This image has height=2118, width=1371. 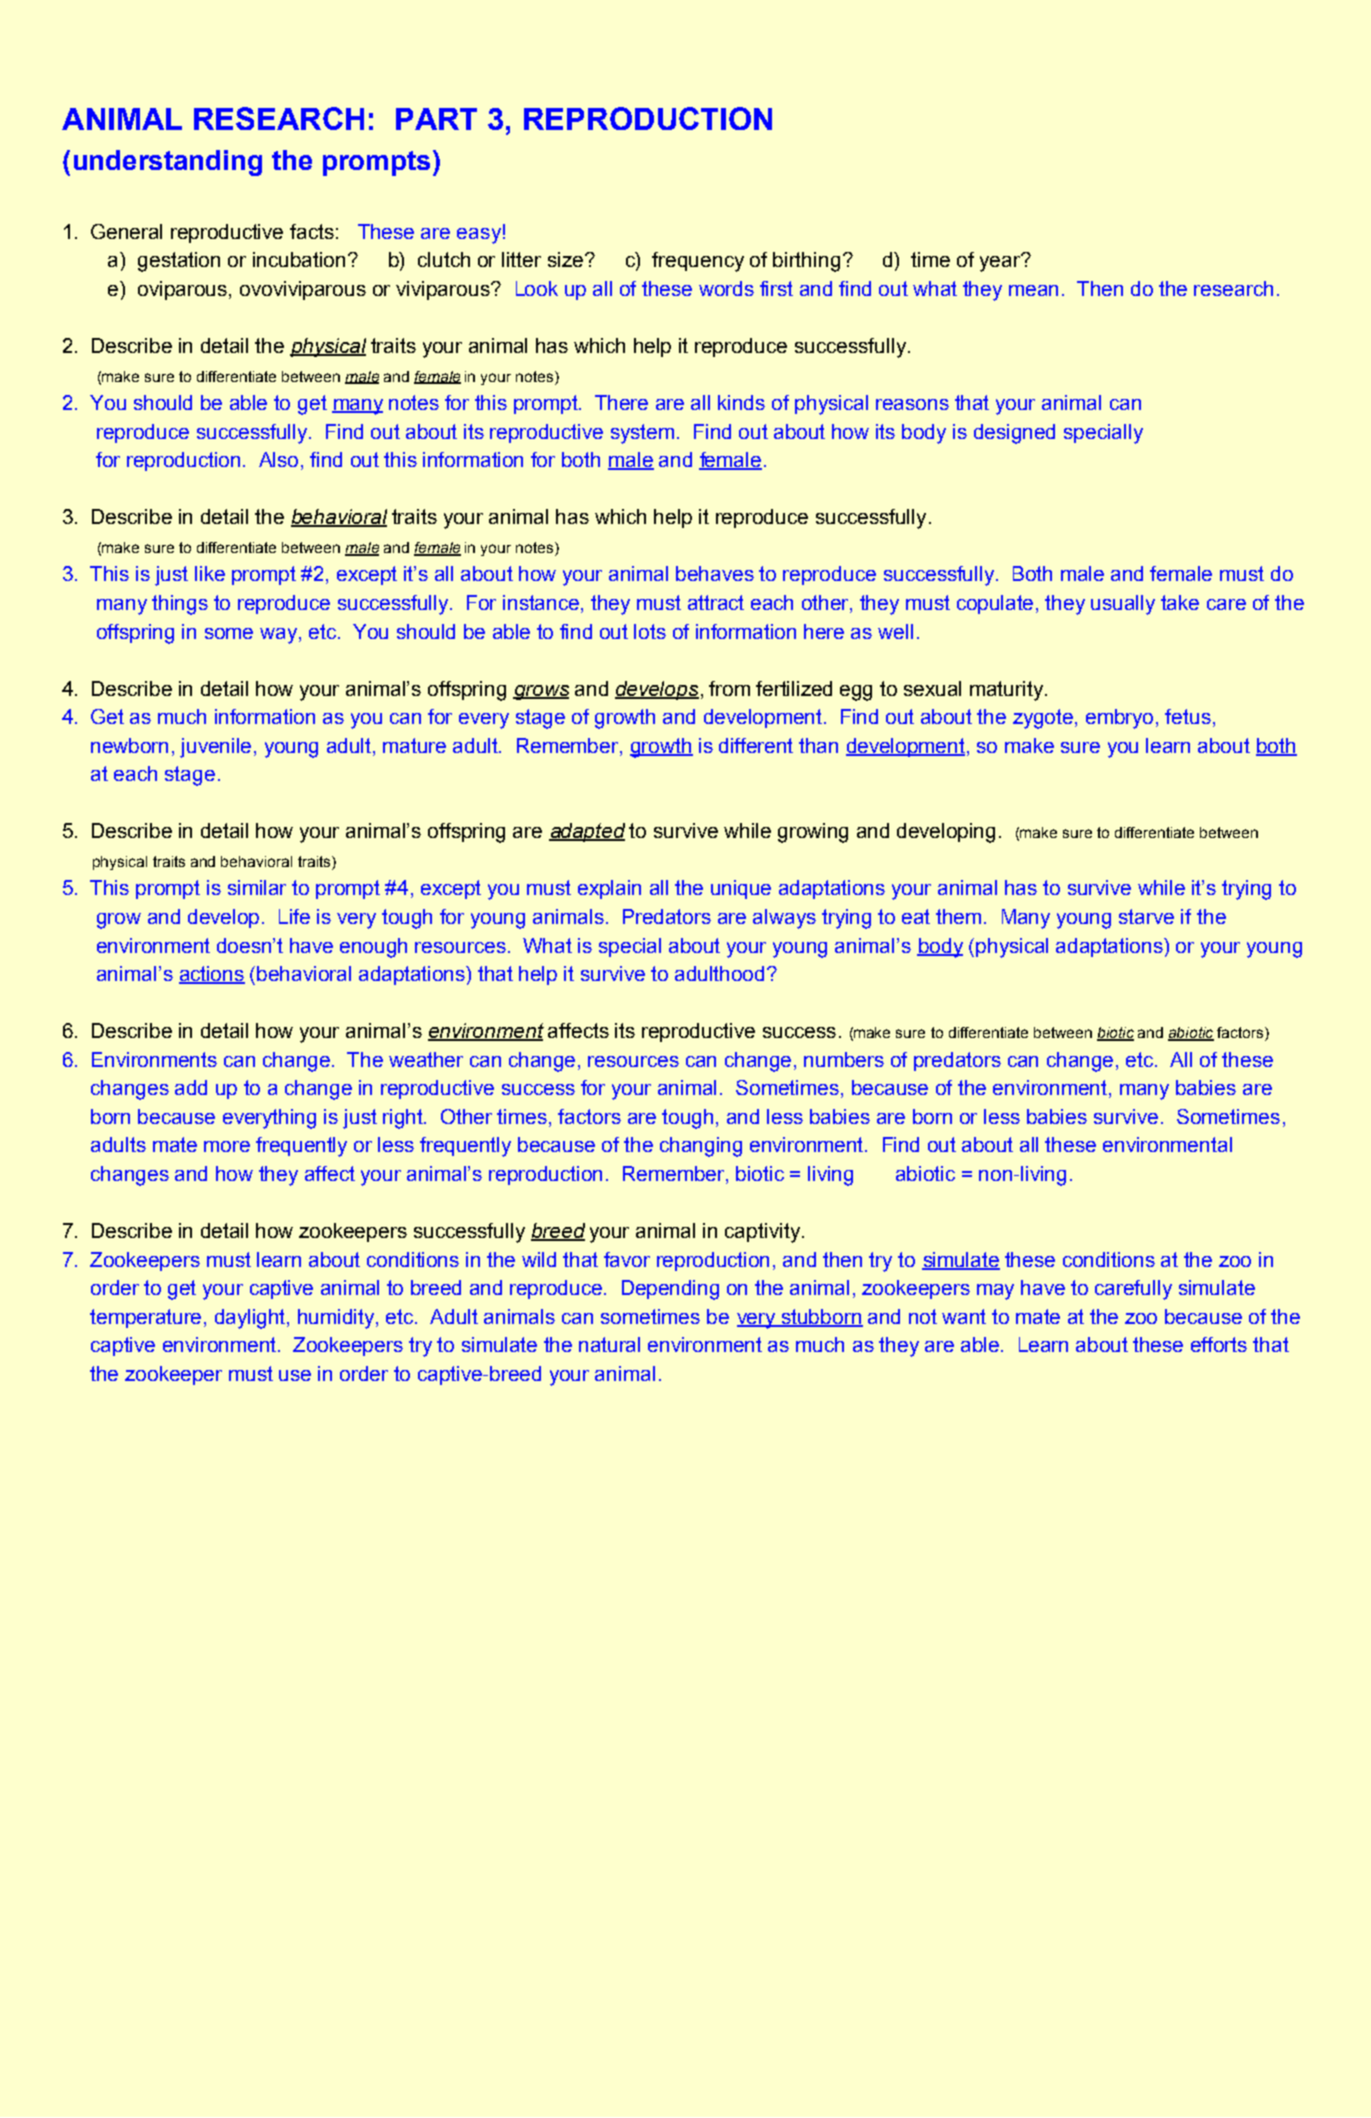 What do you see at coordinates (609, 889) in the image?
I see `explain` at bounding box center [609, 889].
